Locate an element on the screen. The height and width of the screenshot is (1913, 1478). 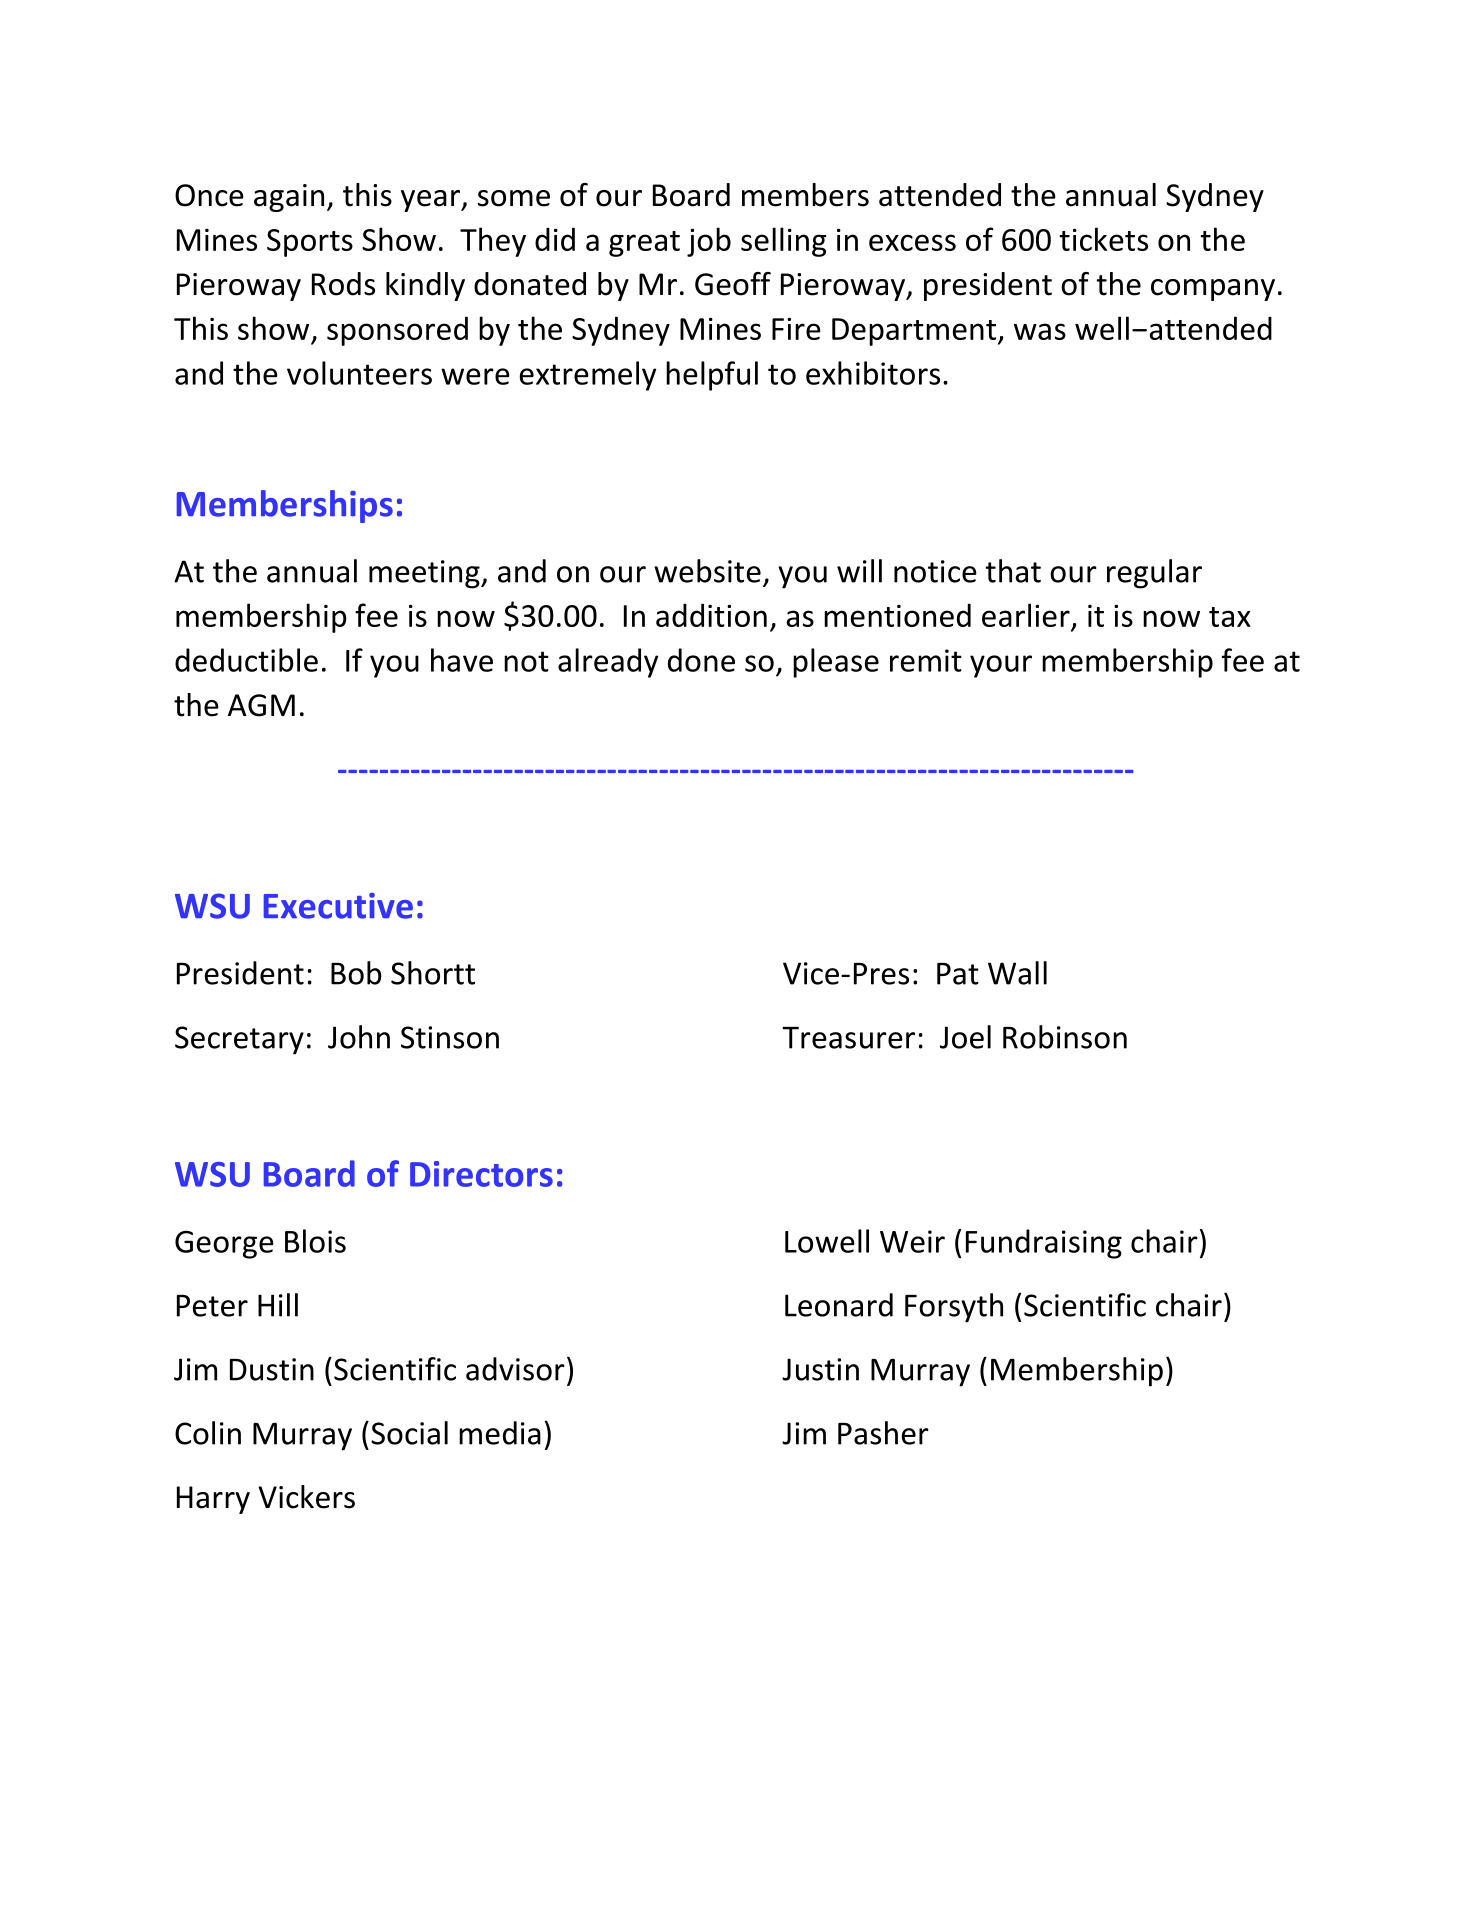
regular is located at coordinates (1154, 574).
